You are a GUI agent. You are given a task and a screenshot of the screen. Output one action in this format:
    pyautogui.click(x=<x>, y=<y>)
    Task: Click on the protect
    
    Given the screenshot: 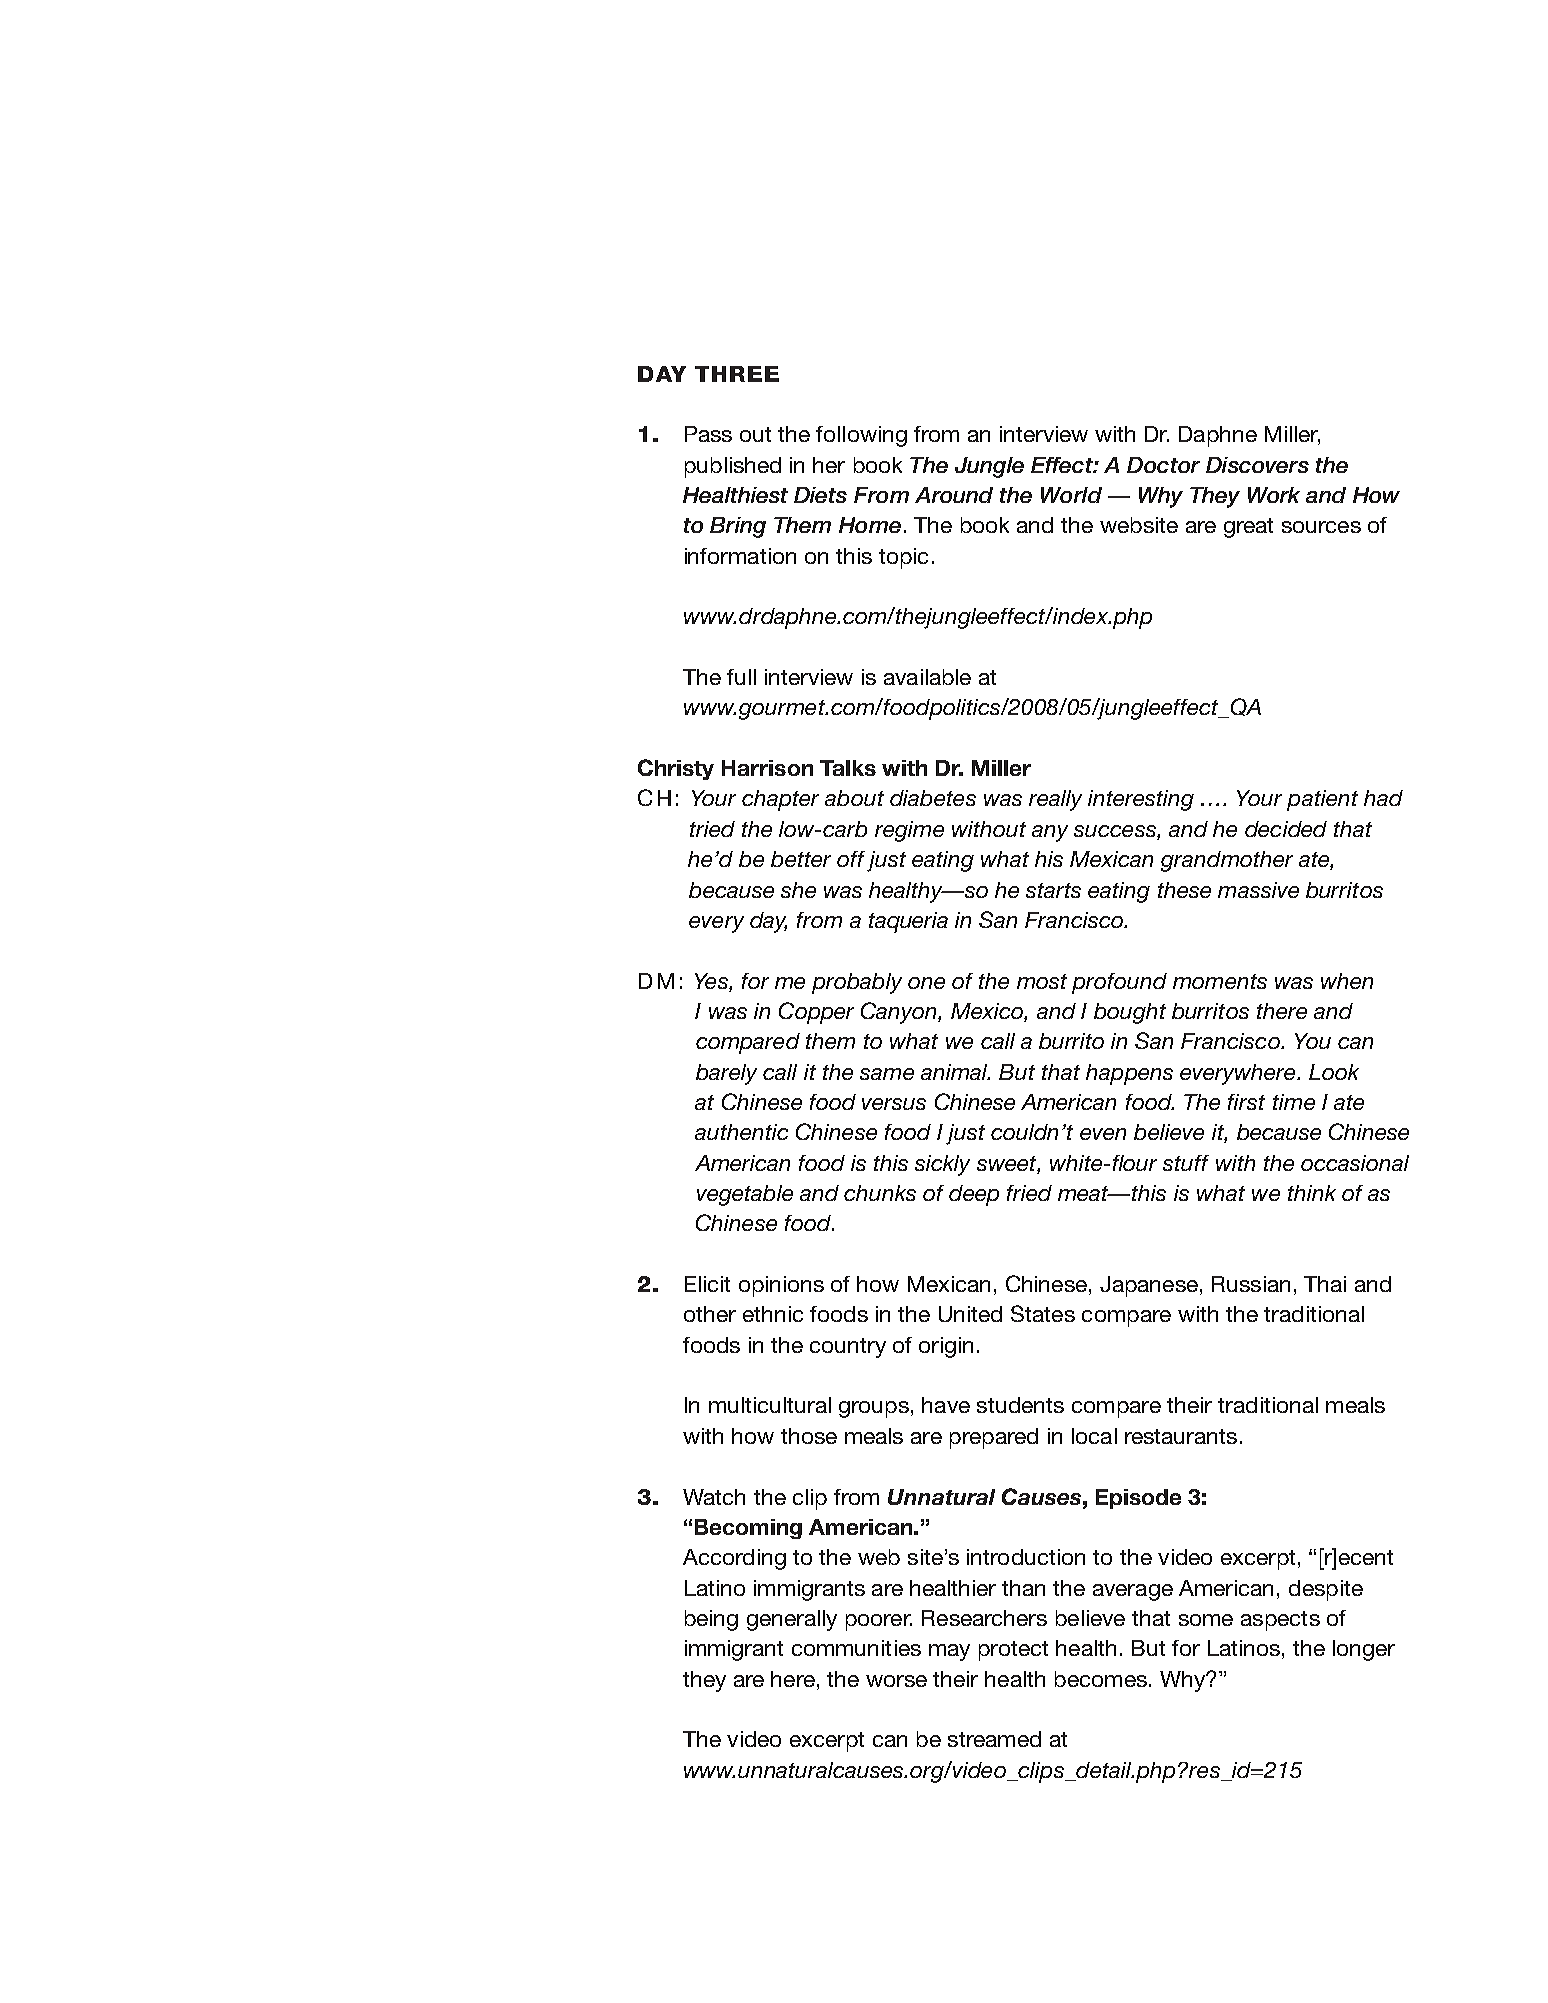 What is the action you would take?
    pyautogui.click(x=1013, y=1651)
